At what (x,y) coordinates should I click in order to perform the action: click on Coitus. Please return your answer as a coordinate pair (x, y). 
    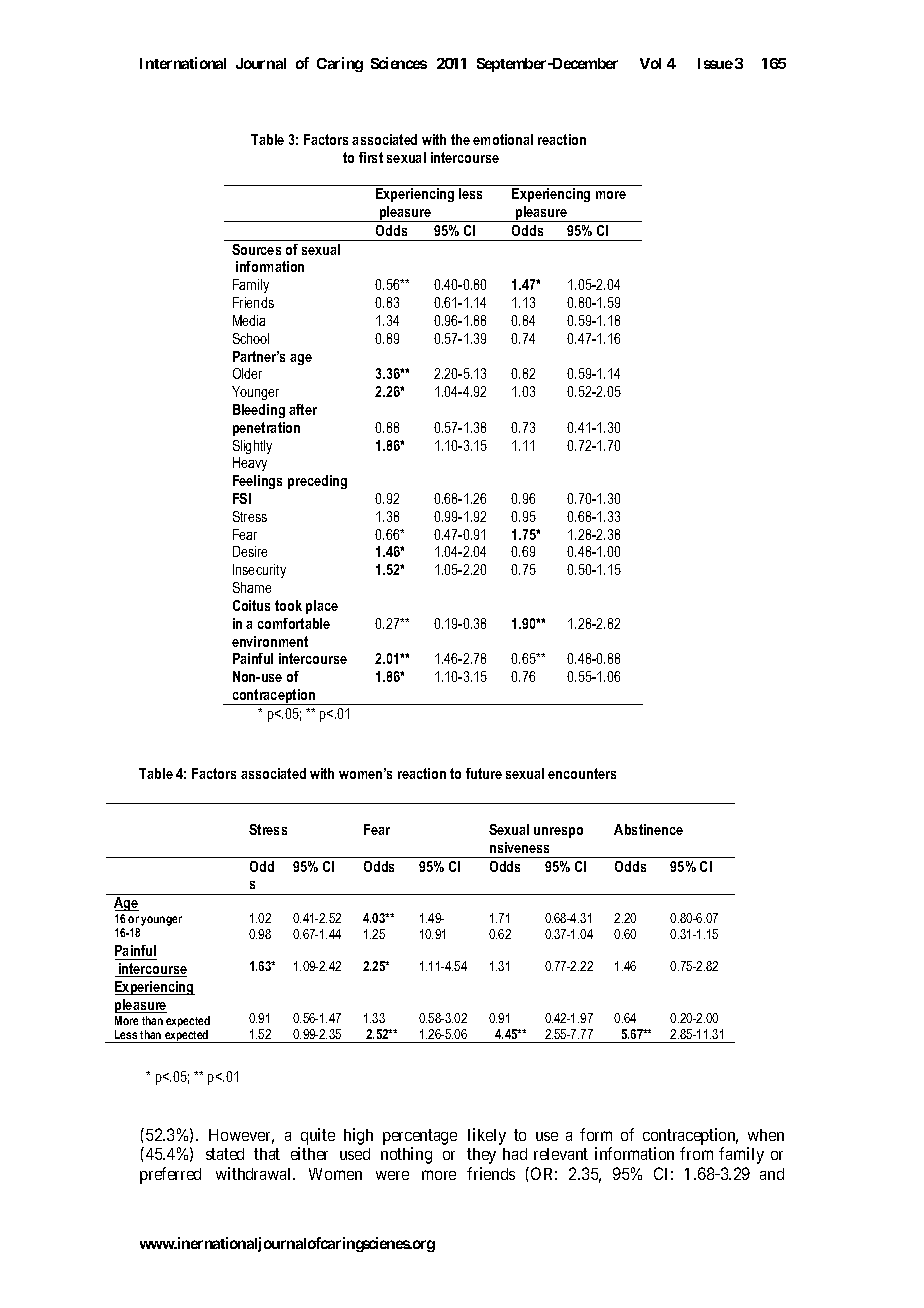
    Looking at the image, I should click on (251, 605).
